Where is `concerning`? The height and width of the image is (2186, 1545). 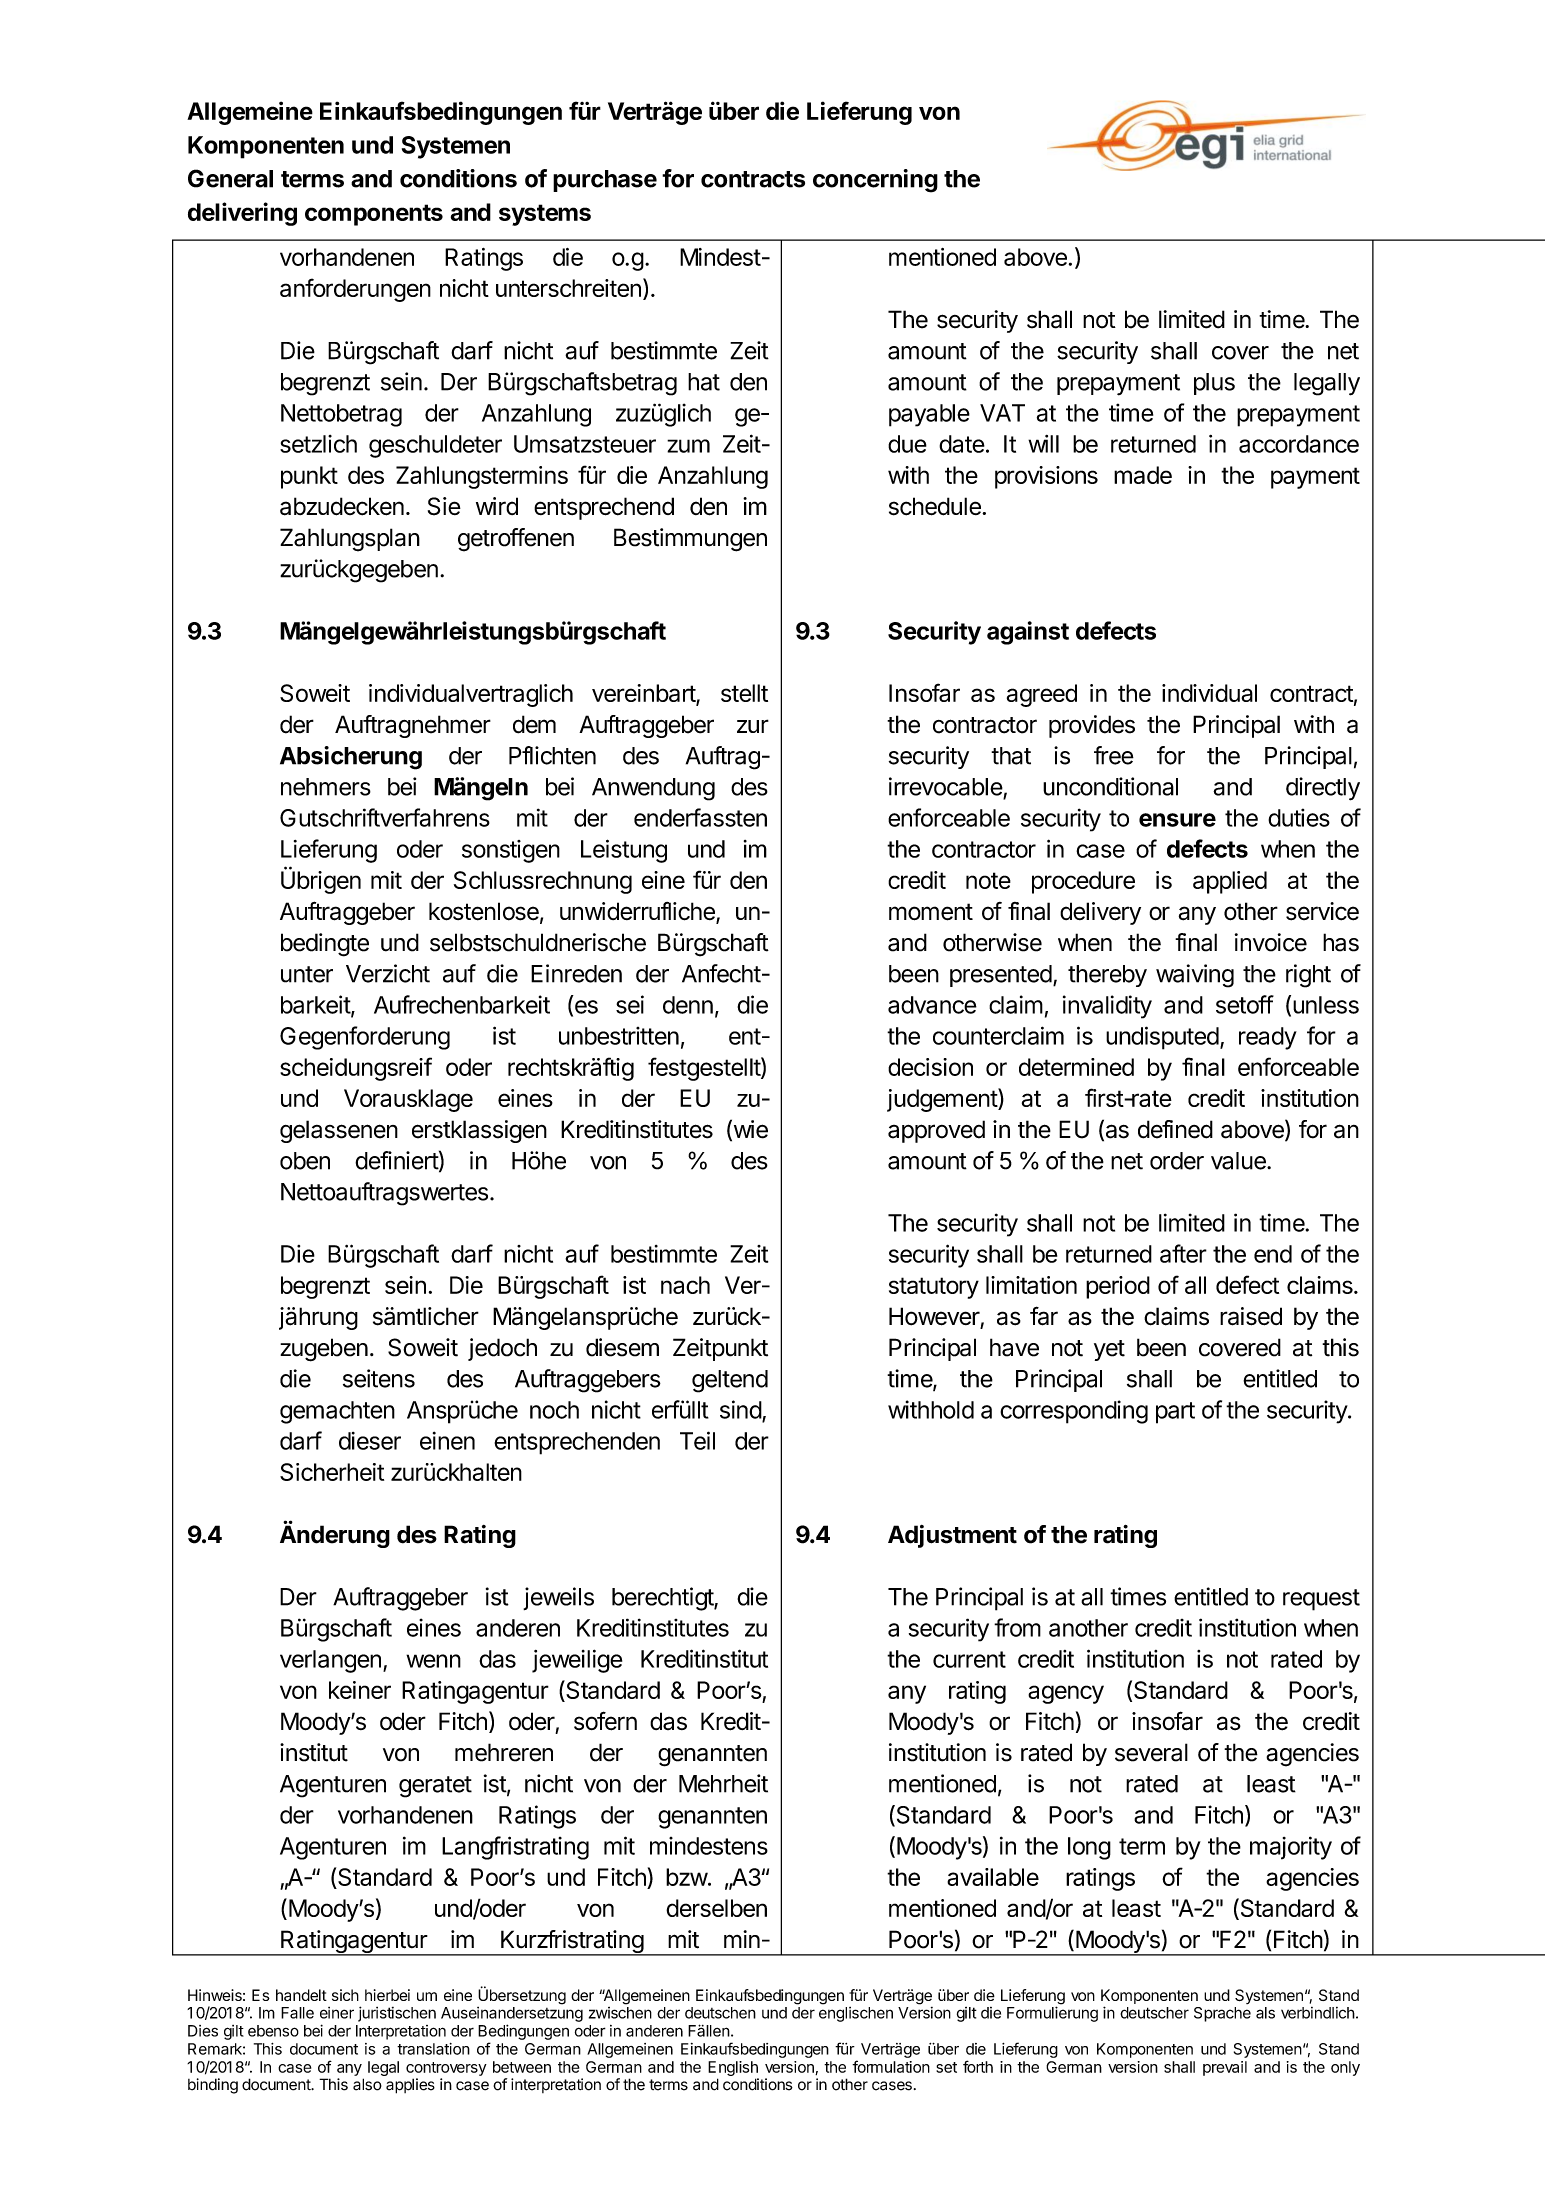 concerning is located at coordinates (875, 181).
